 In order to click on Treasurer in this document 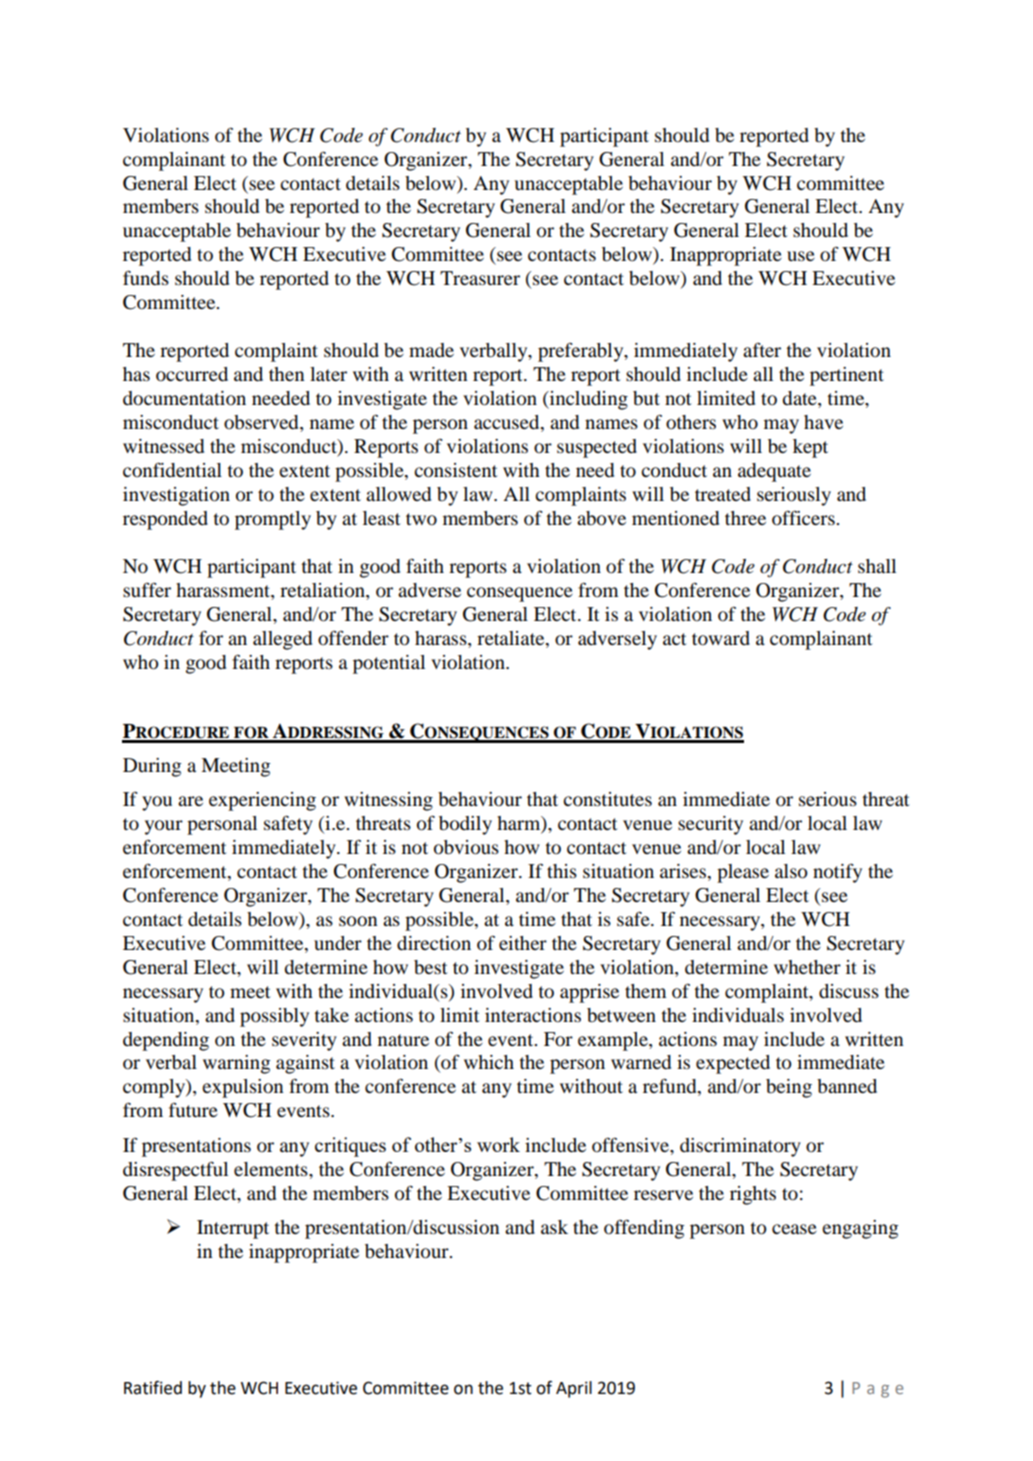, I will do `click(480, 278)`.
